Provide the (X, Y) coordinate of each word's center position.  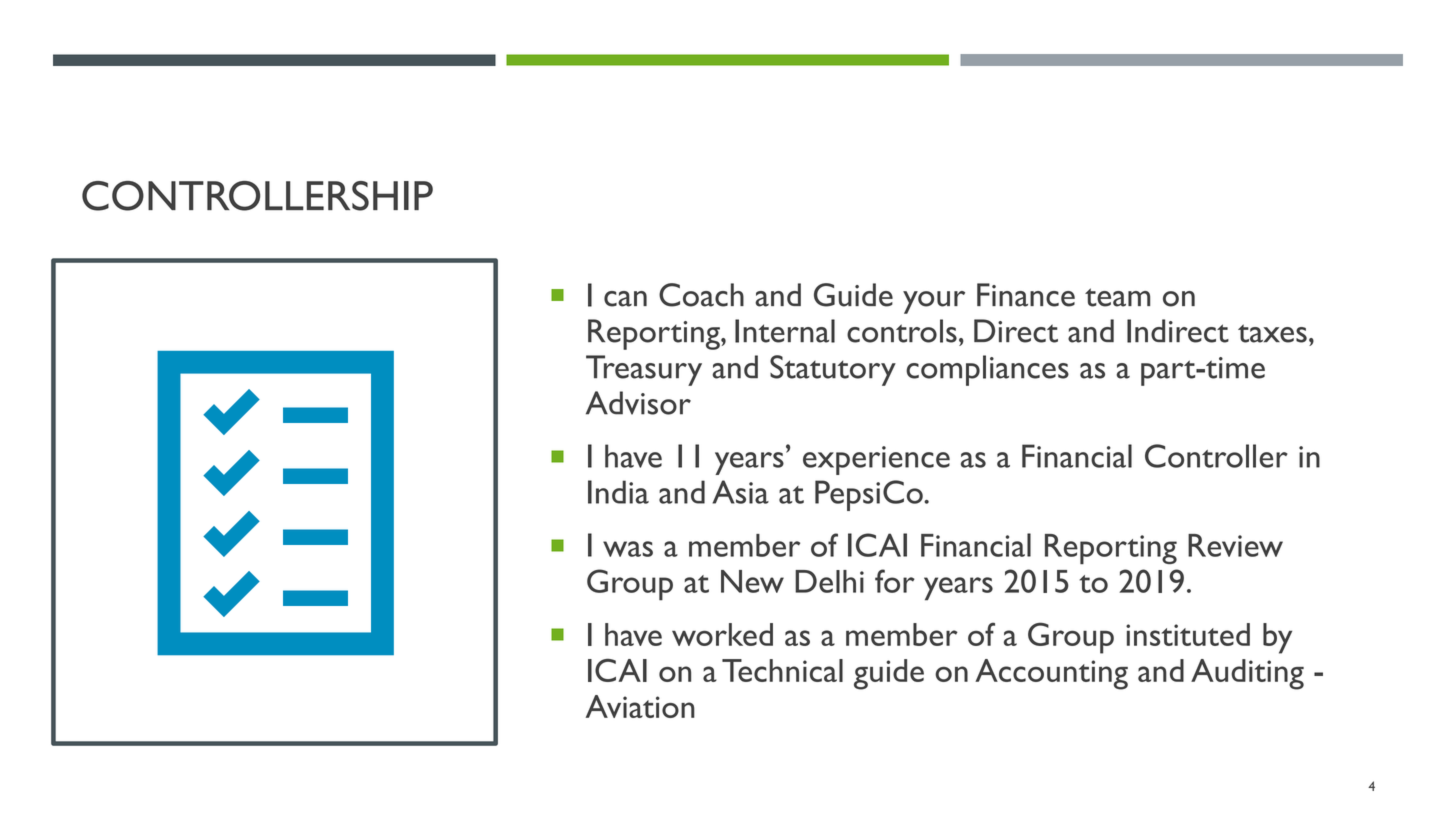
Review (1235, 545)
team (1117, 297)
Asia (740, 492)
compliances (987, 370)
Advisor (638, 403)
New (752, 581)
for (895, 581)
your (934, 302)
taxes (1272, 333)
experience (876, 460)
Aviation (640, 706)
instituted (1188, 634)
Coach (701, 295)
